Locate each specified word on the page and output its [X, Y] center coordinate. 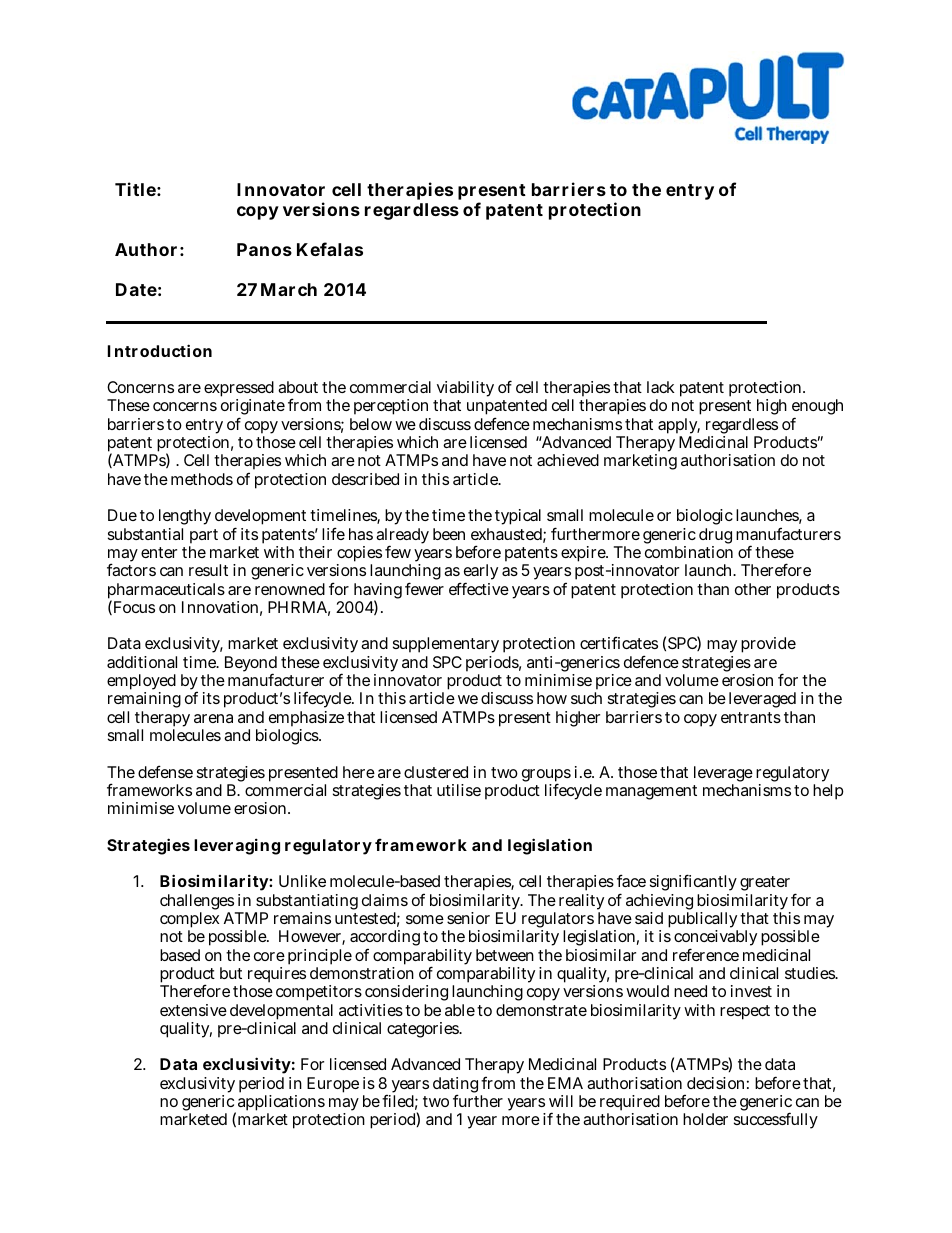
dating [455, 1086]
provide [768, 645]
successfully [776, 1120]
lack [661, 387]
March [289, 289]
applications [280, 1104]
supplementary [446, 647]
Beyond [251, 665]
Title [135, 189]
